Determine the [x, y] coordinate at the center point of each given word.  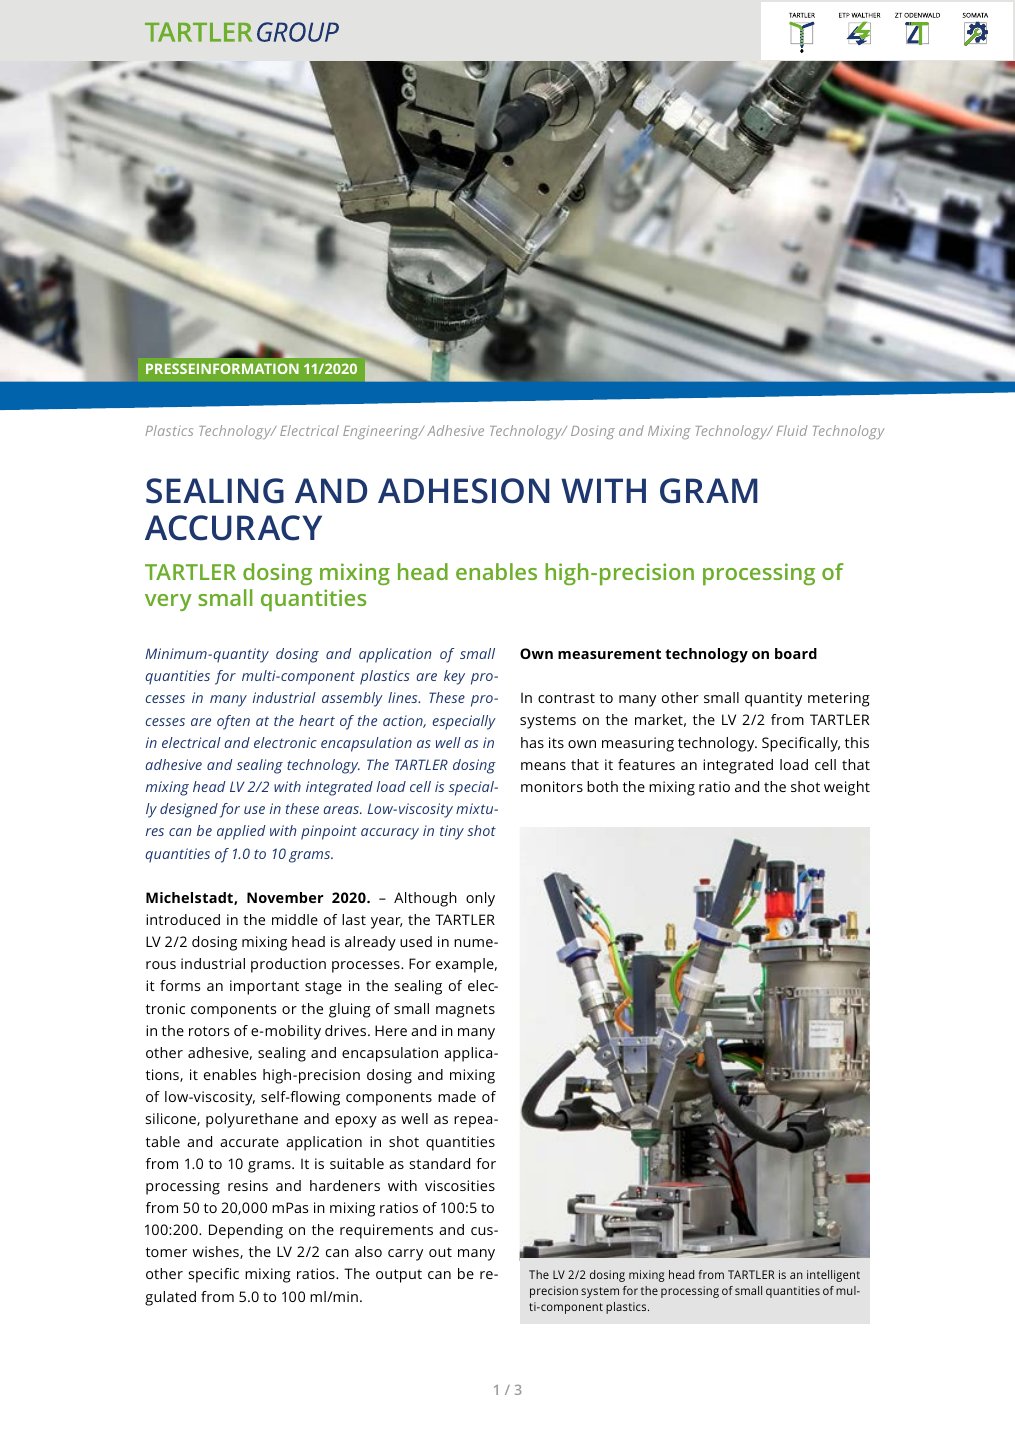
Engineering [382, 432]
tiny [452, 832]
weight [847, 788]
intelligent [833, 1276]
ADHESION [463, 491]
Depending [246, 1231]
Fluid [792, 430]
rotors [209, 1031]
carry [405, 1255]
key [454, 677]
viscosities [460, 1185]
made [457, 1096]
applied [241, 832]
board [796, 653]
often [233, 722]
